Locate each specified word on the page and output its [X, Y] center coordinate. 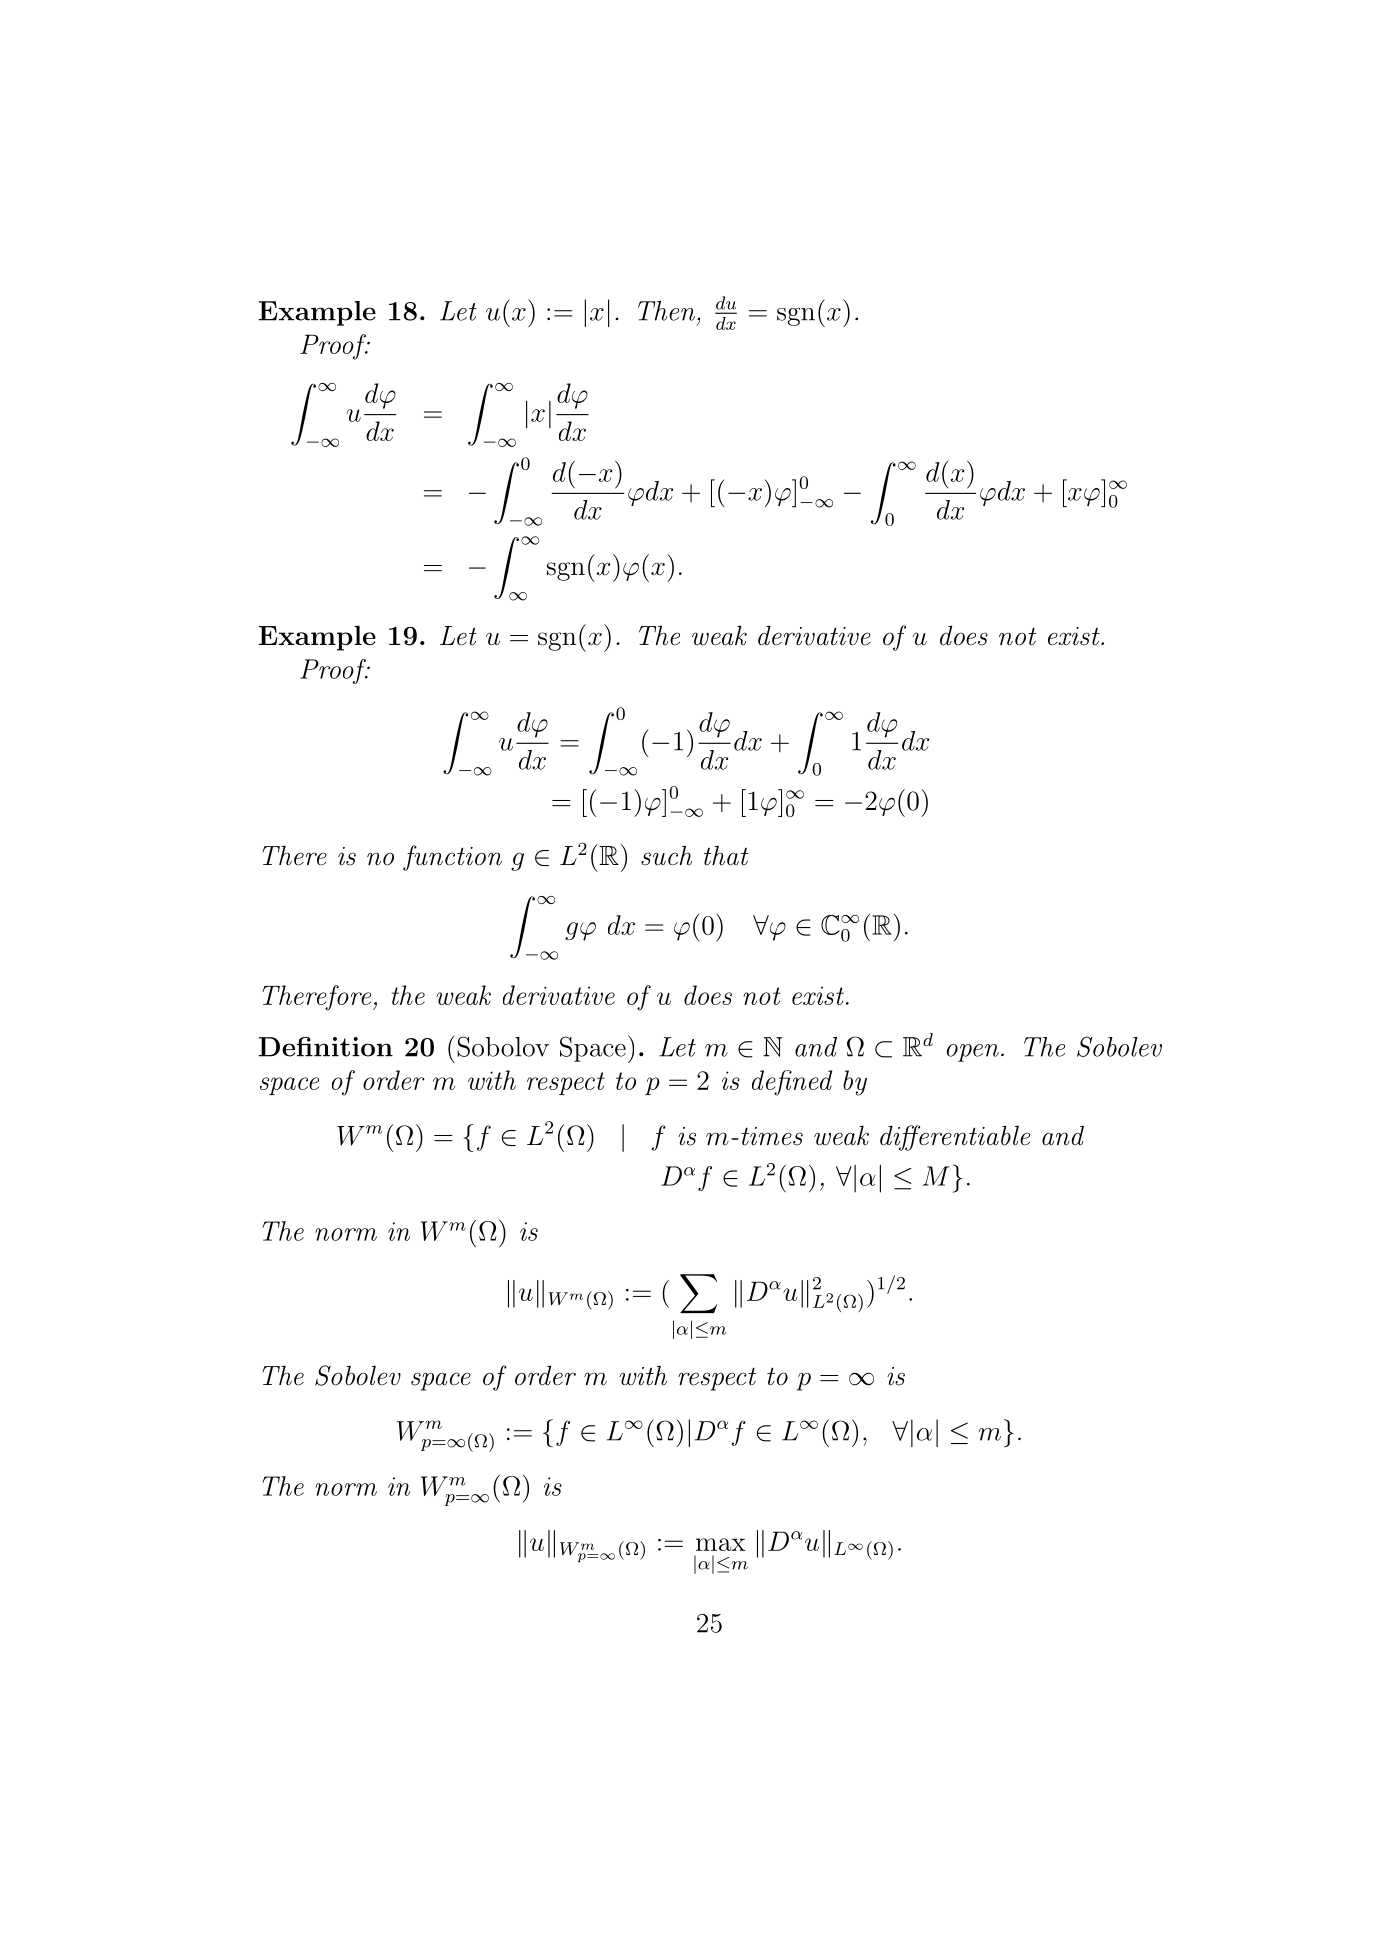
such [666, 855]
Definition [326, 1047]
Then [668, 311]
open [973, 1053]
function [452, 858]
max [721, 1544]
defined [792, 1083]
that [726, 855]
